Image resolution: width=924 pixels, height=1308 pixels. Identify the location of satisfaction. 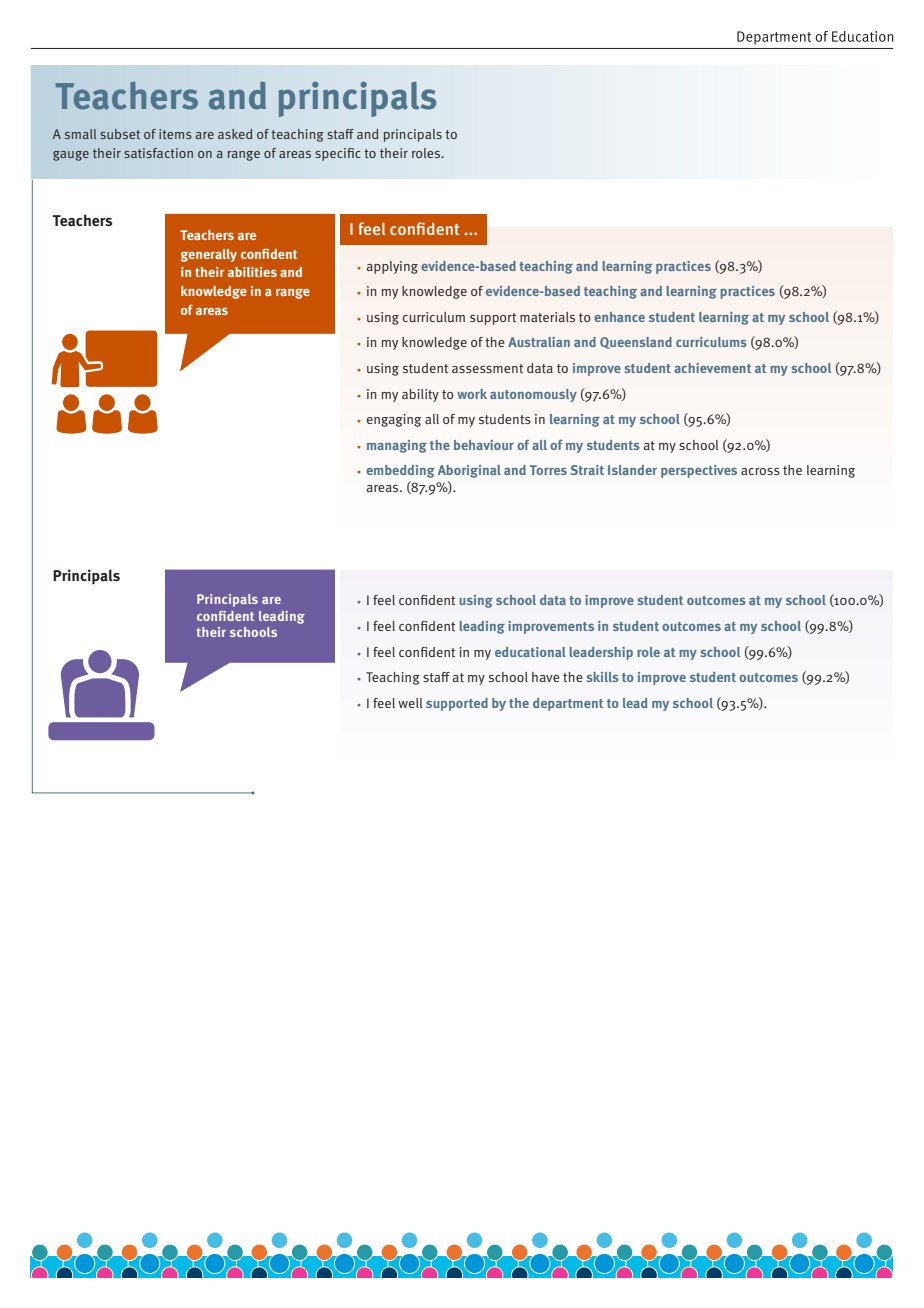
(158, 153).
